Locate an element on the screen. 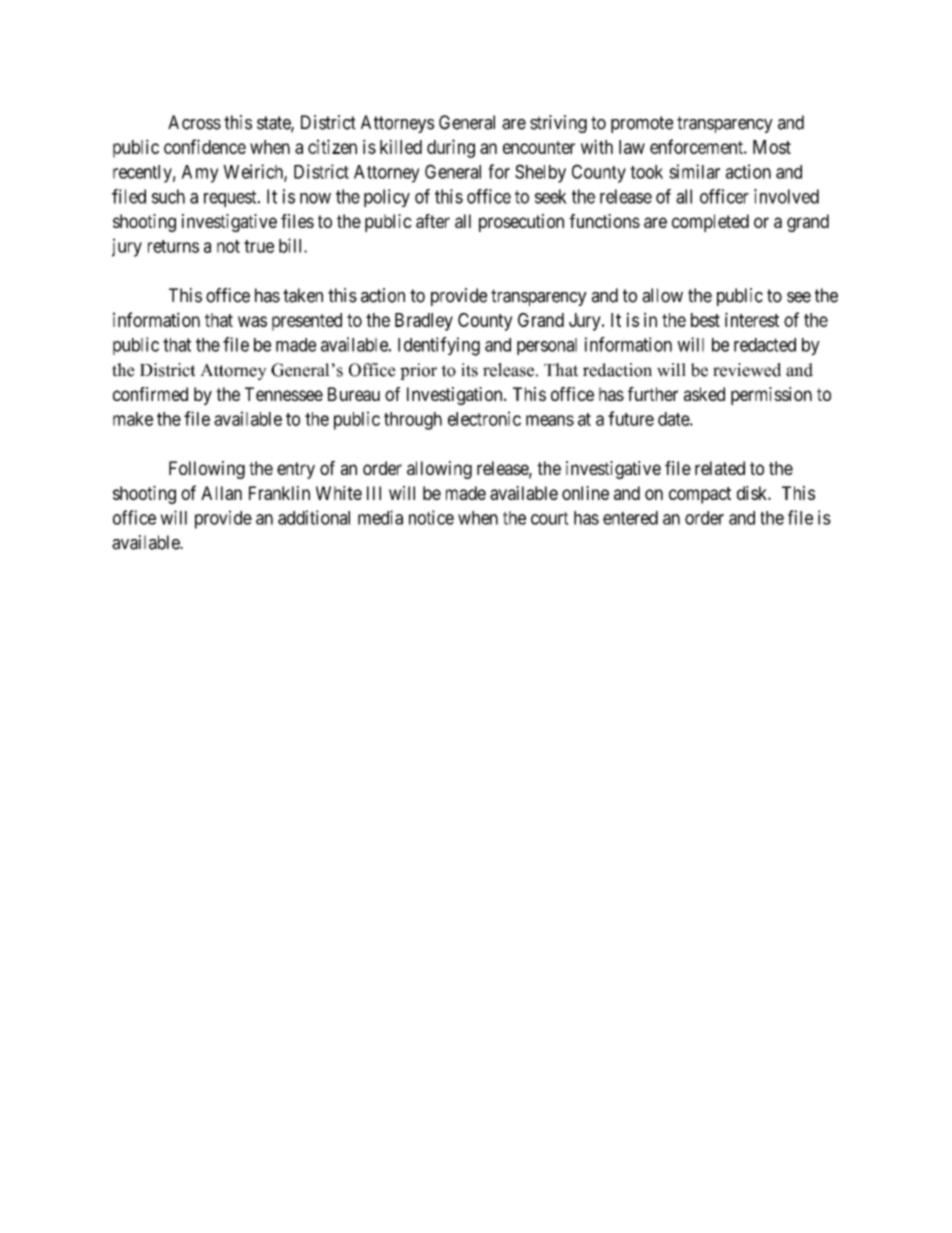  during is located at coordinates (451, 148).
